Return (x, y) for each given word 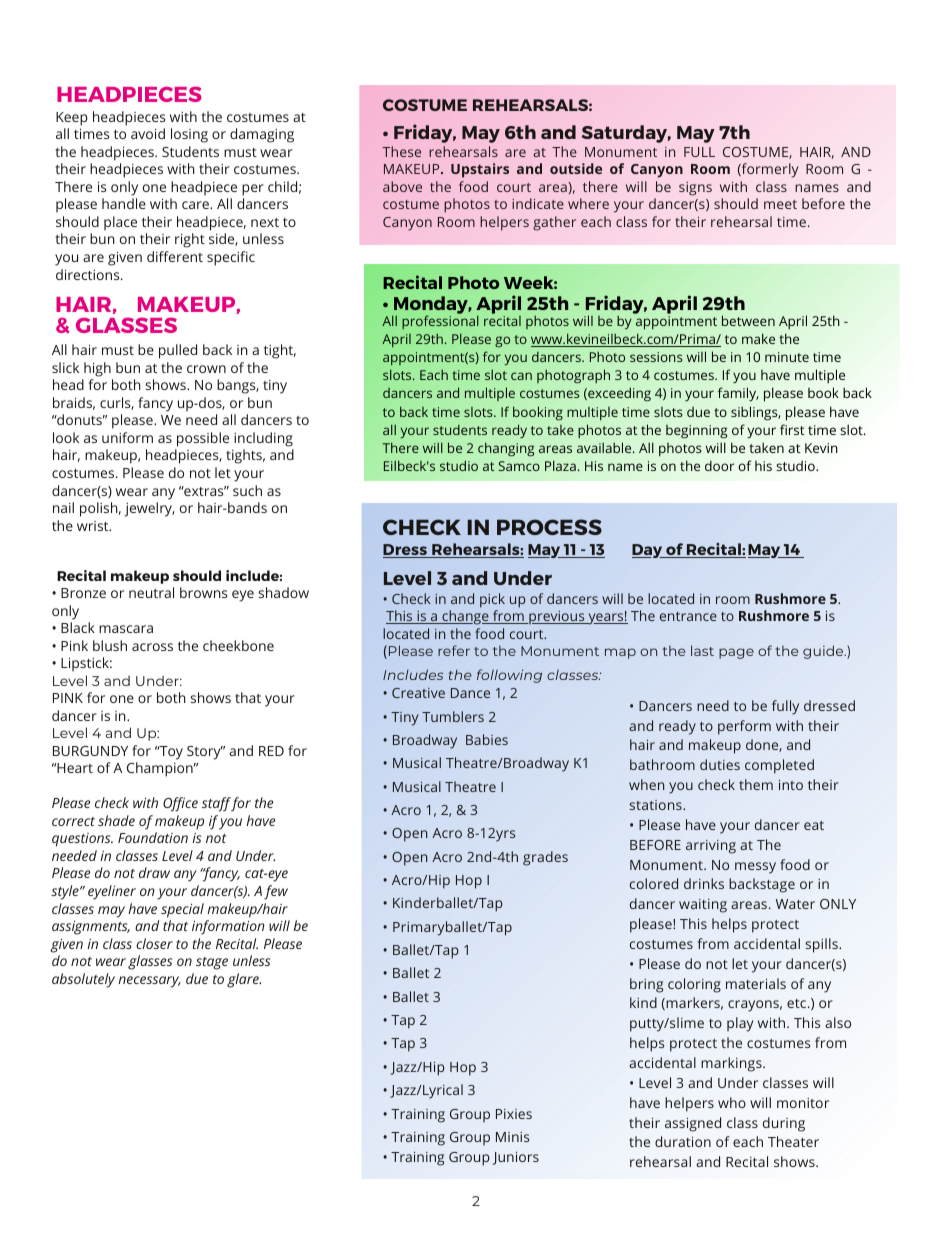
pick (492, 600)
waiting (703, 906)
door (719, 465)
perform (744, 727)
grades (545, 858)
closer (154, 943)
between (748, 320)
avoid (148, 133)
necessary (149, 982)
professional (440, 322)
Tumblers (453, 716)
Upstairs (480, 170)
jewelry (150, 509)
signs (695, 189)
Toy (170, 753)
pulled (178, 351)
